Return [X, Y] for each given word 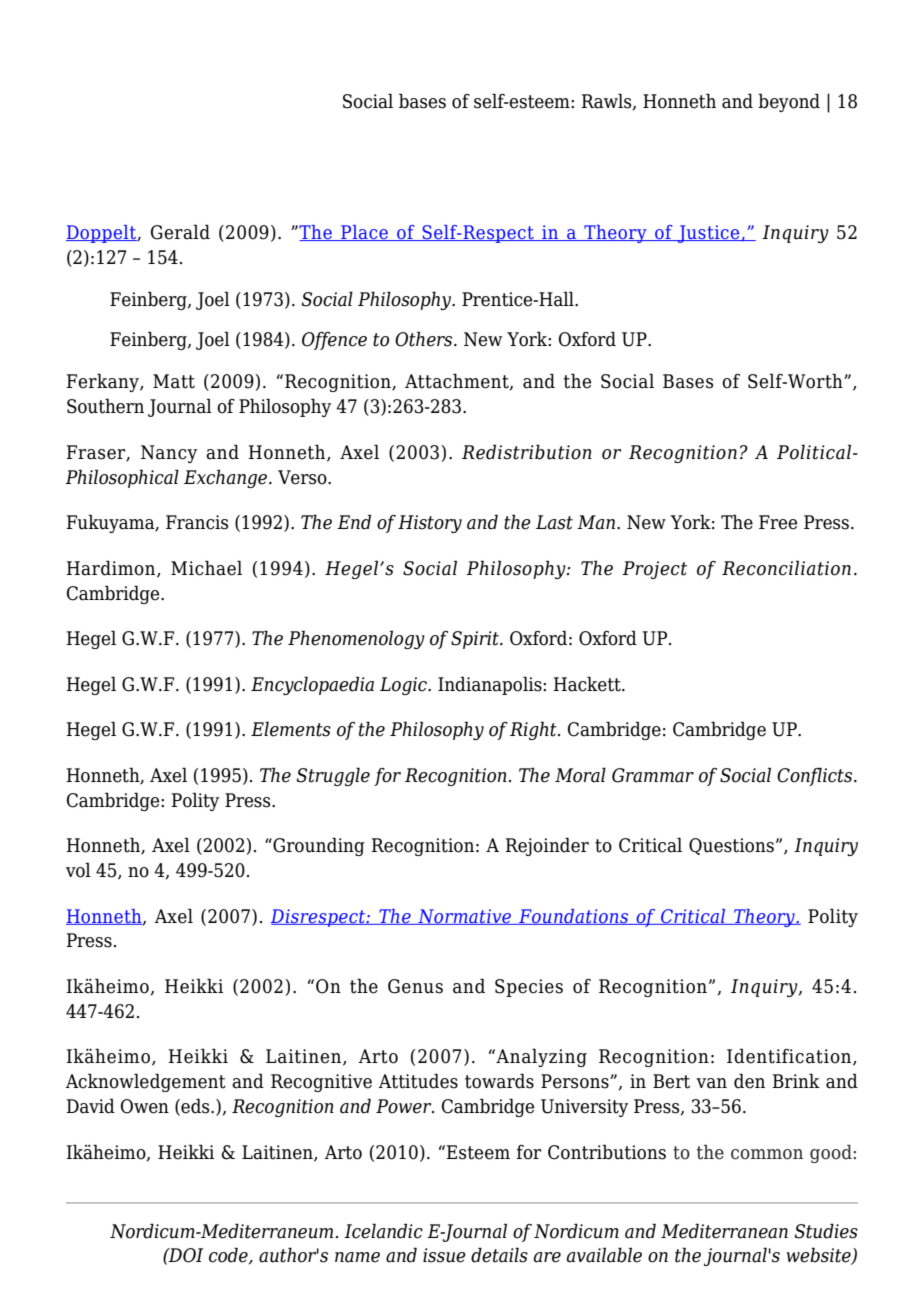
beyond [789, 102]
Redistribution [527, 452]
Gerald [180, 232]
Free [778, 522]
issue [444, 1255]
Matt [174, 381]
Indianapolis [491, 685]
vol [78, 870]
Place [364, 233]
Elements [291, 729]
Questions [731, 846]
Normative [465, 917]
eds [195, 1107]
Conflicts [816, 776]
